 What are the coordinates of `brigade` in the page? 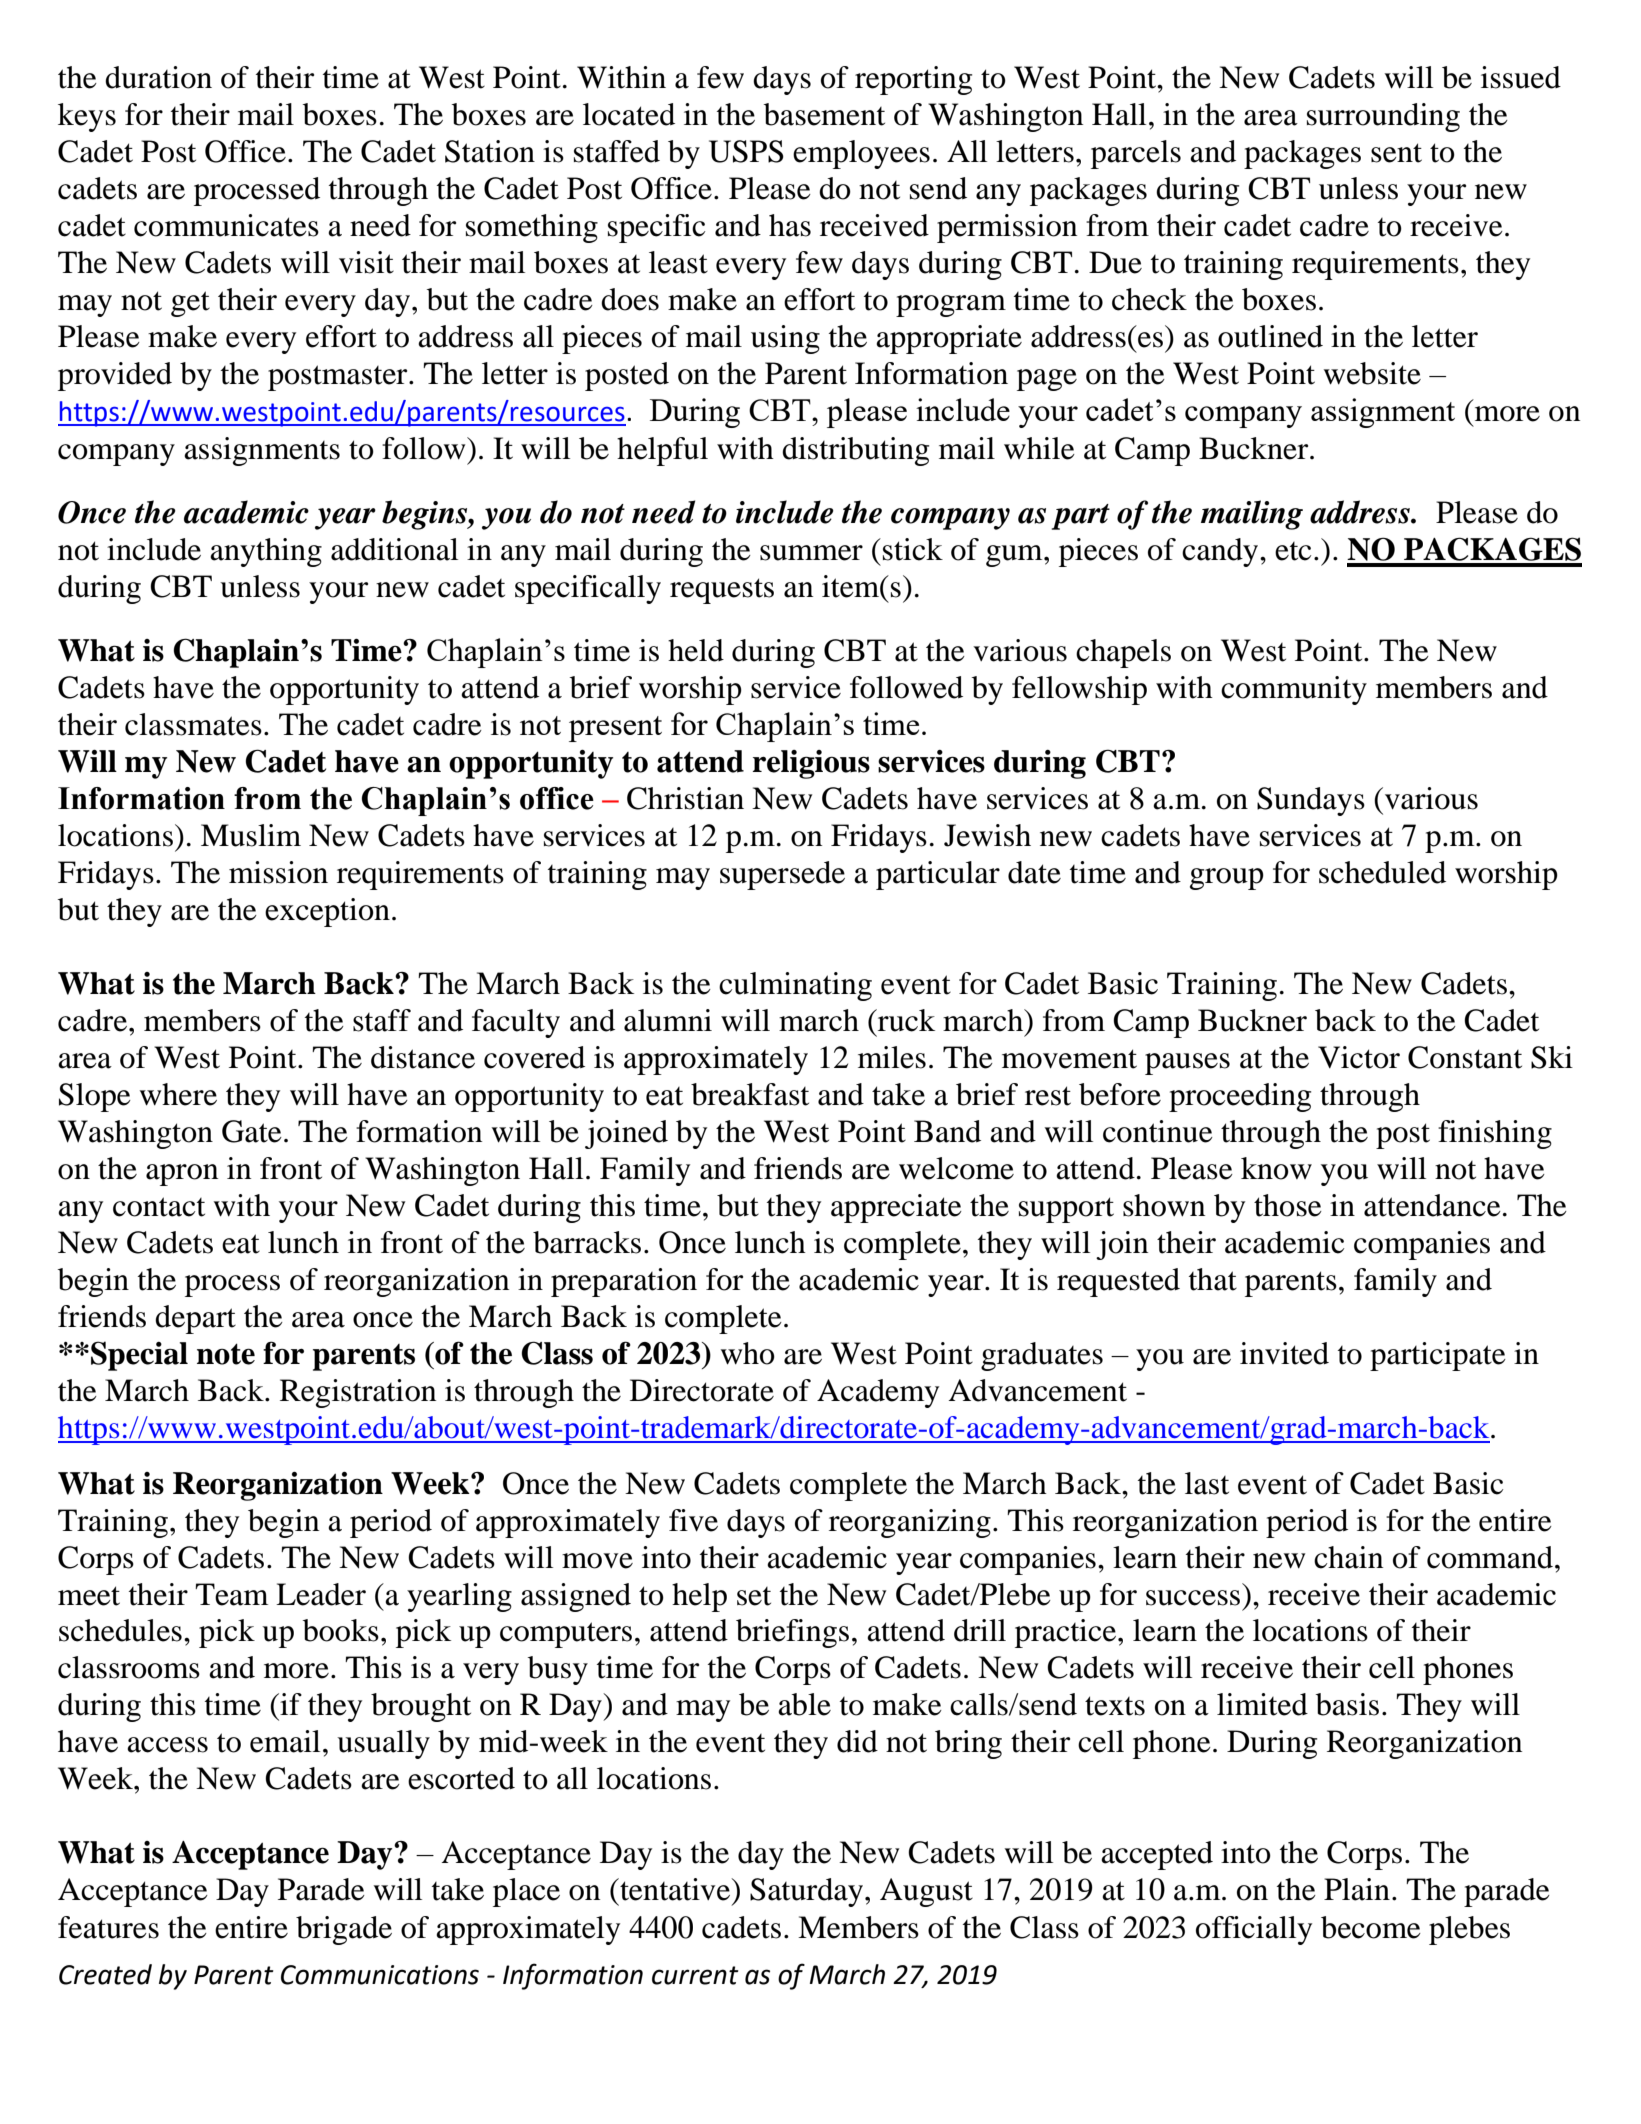 It's located at (344, 1930).
